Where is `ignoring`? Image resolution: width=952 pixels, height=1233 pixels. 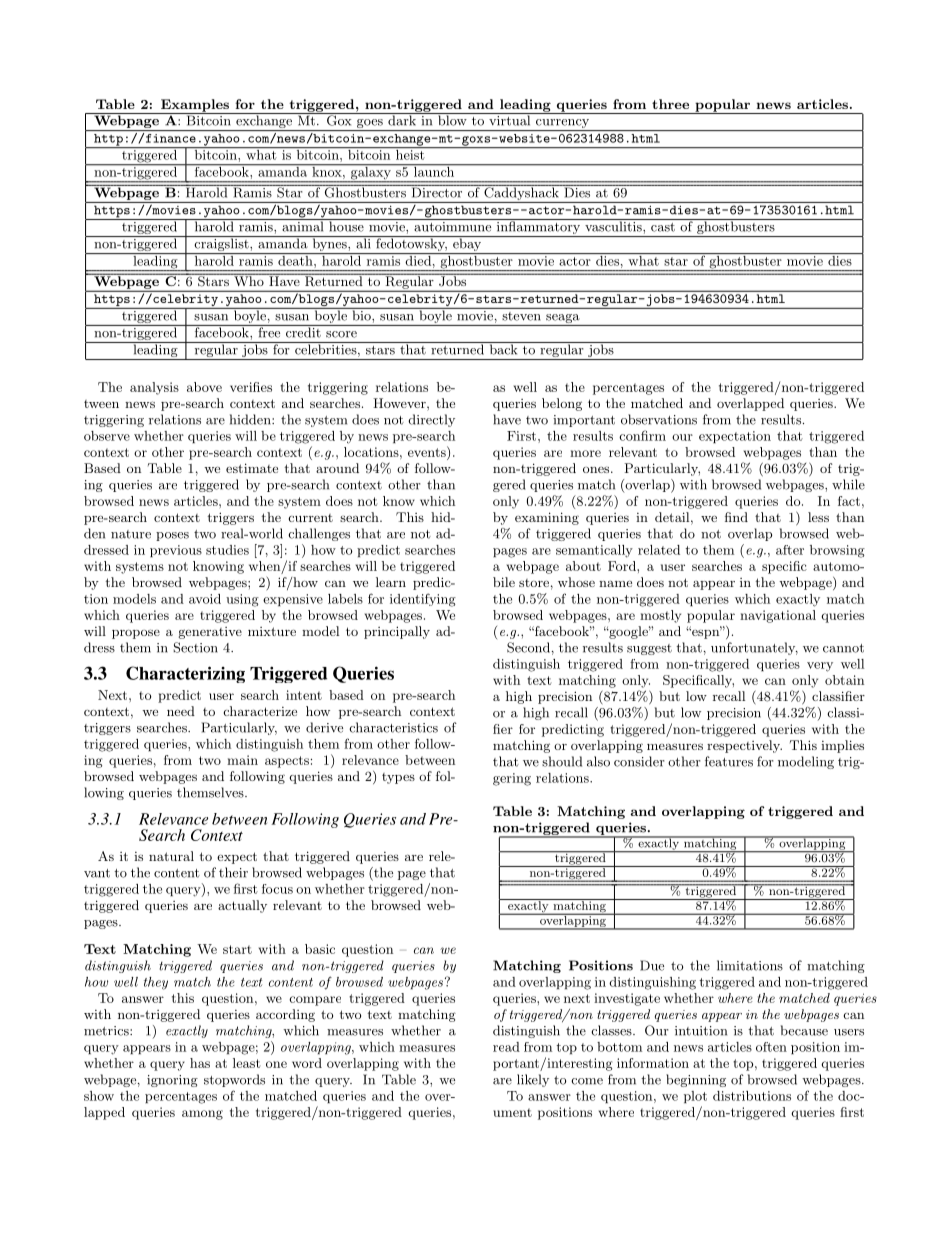
ignoring is located at coordinates (172, 1081).
